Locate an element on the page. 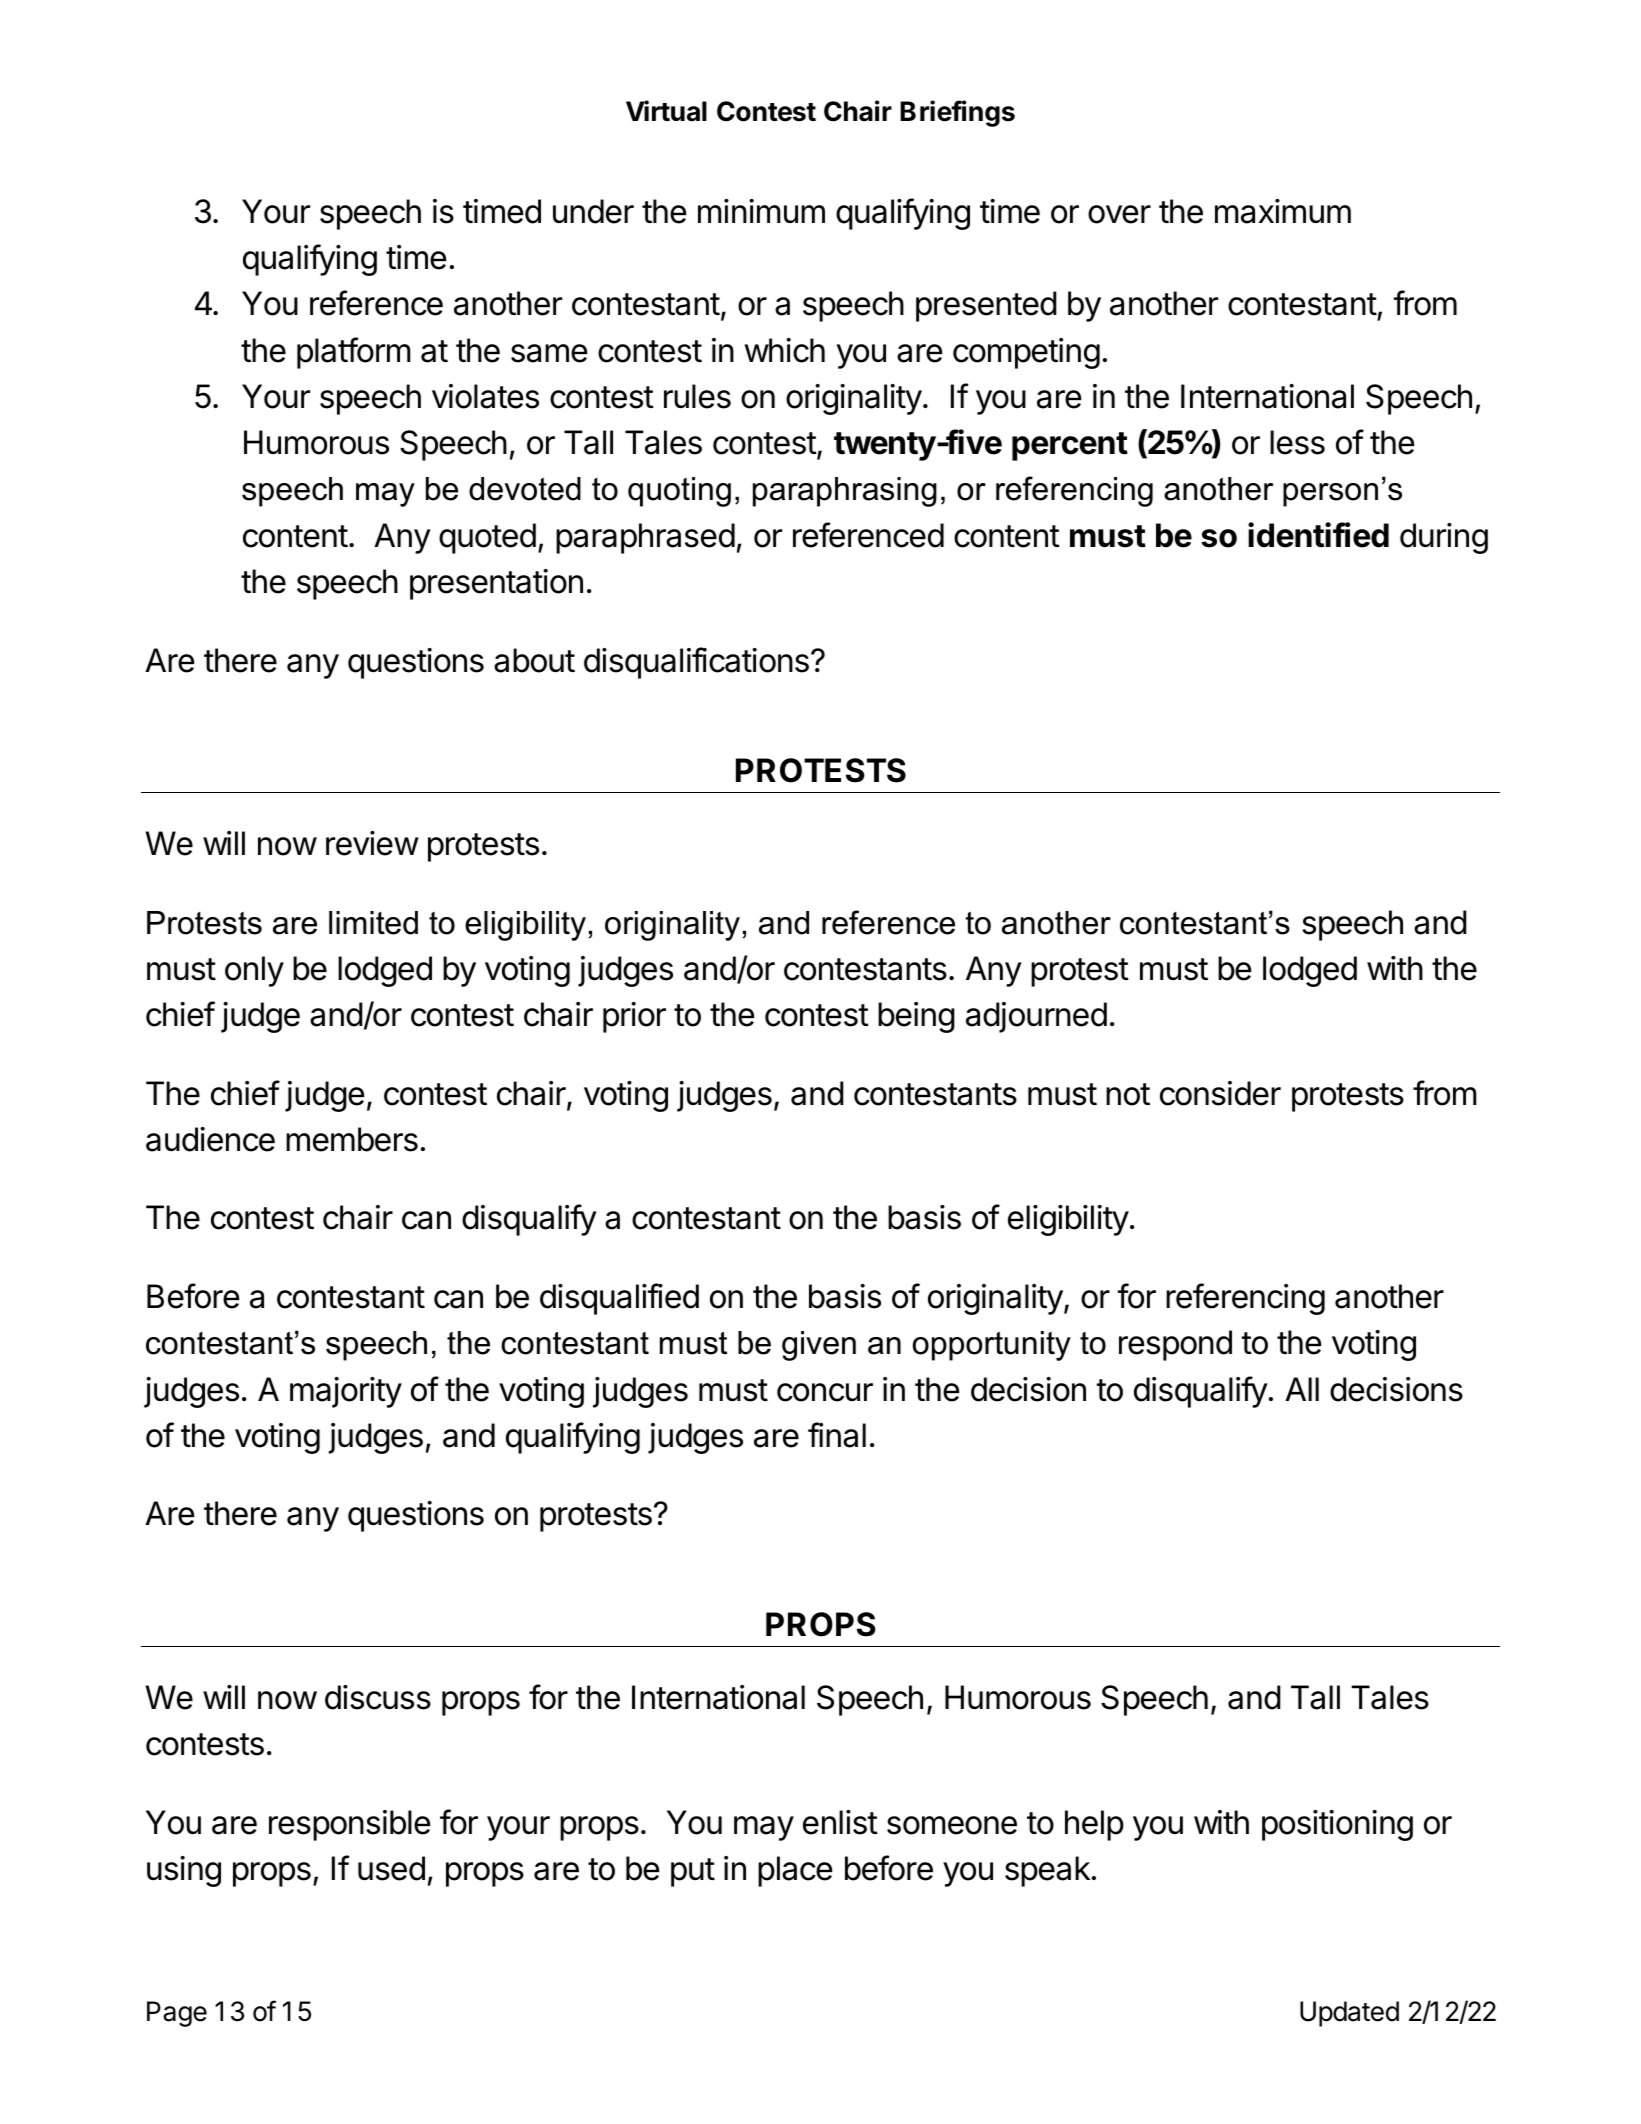 The width and height of the image is (1641, 2124). Updated is located at coordinates (1349, 2014).
